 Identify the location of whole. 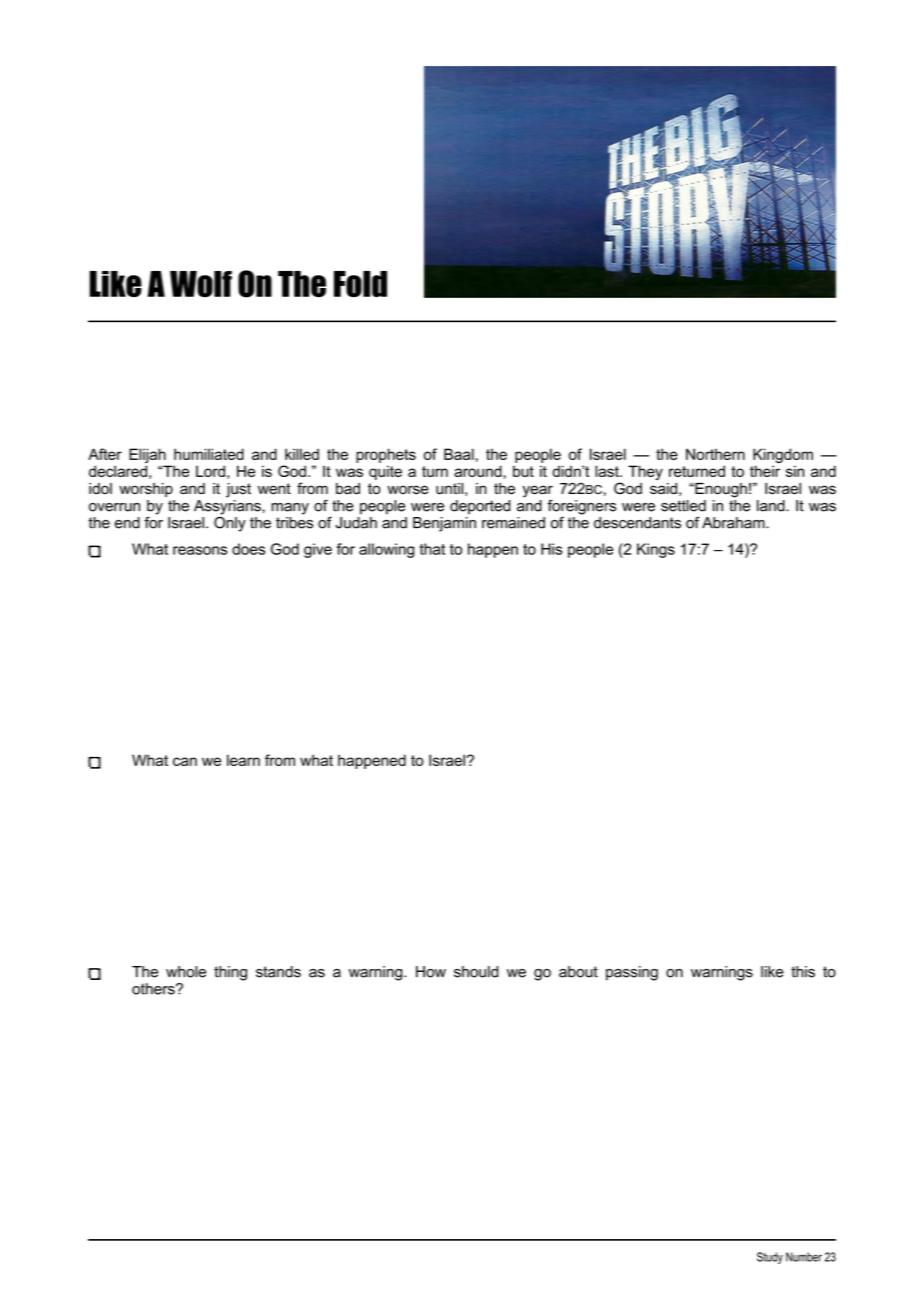
(186, 972).
